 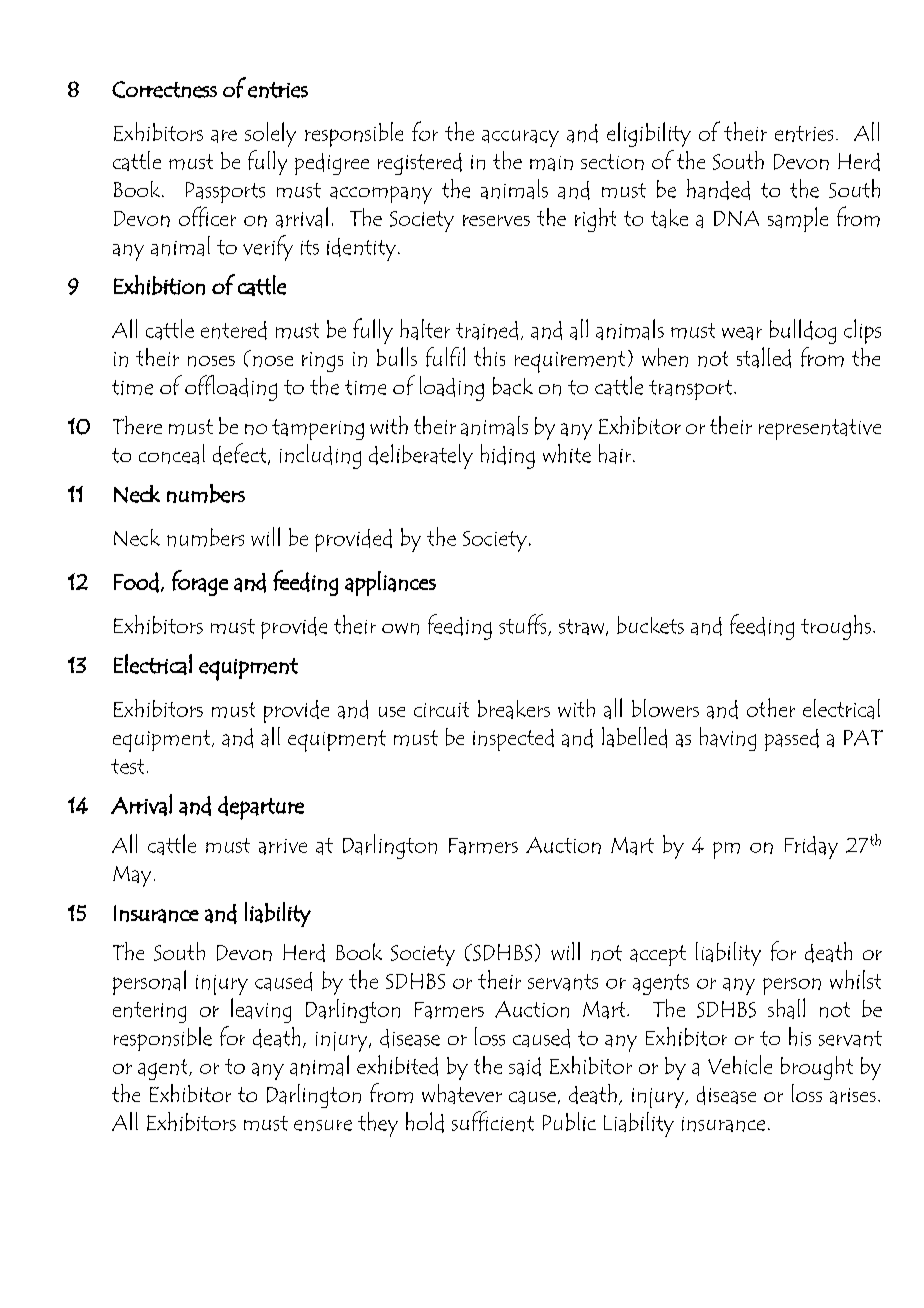 I want to click on inspected, so click(x=513, y=740).
